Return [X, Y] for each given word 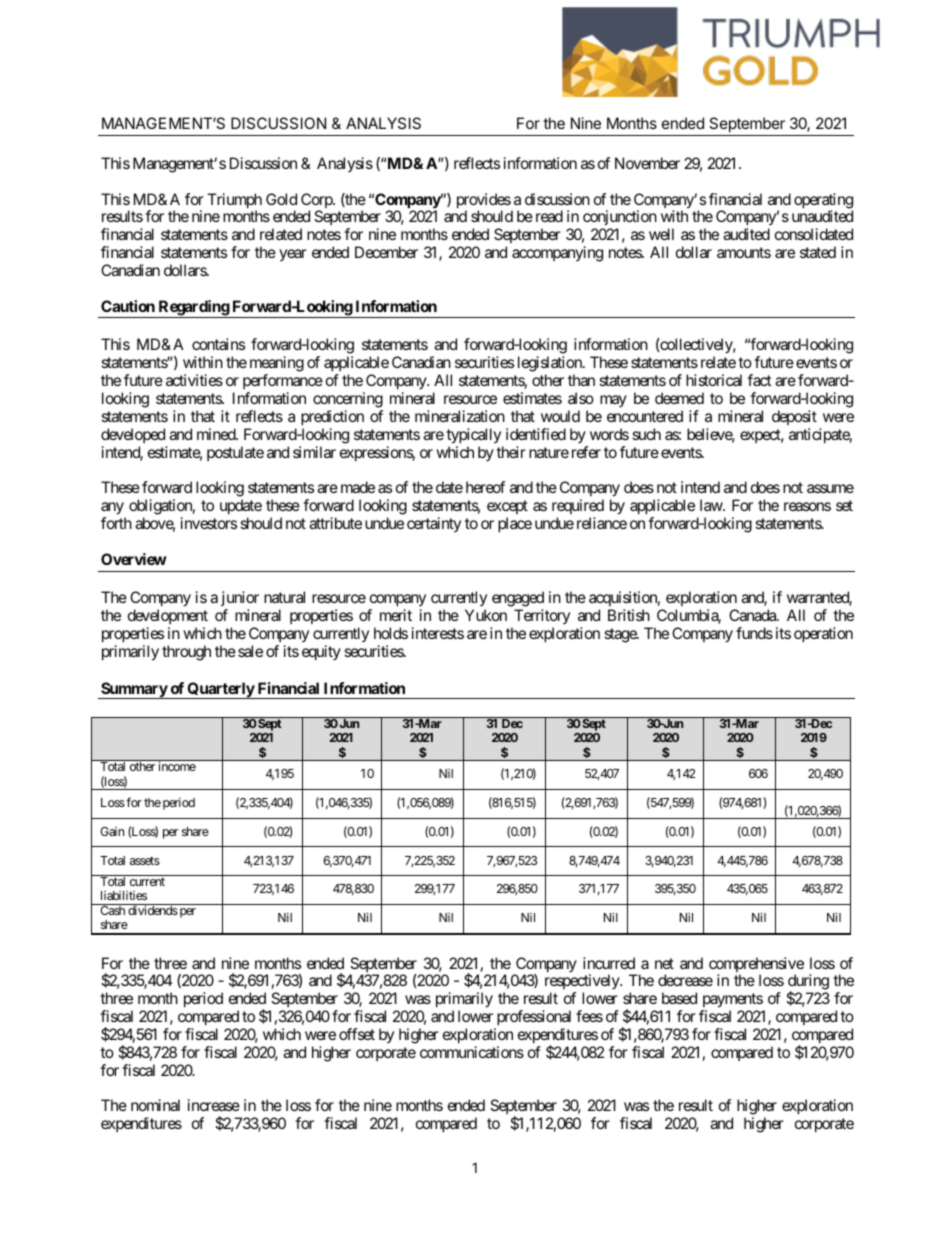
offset [357, 1034]
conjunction [620, 219]
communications [472, 1052]
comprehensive [756, 966]
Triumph [234, 202]
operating [823, 202]
